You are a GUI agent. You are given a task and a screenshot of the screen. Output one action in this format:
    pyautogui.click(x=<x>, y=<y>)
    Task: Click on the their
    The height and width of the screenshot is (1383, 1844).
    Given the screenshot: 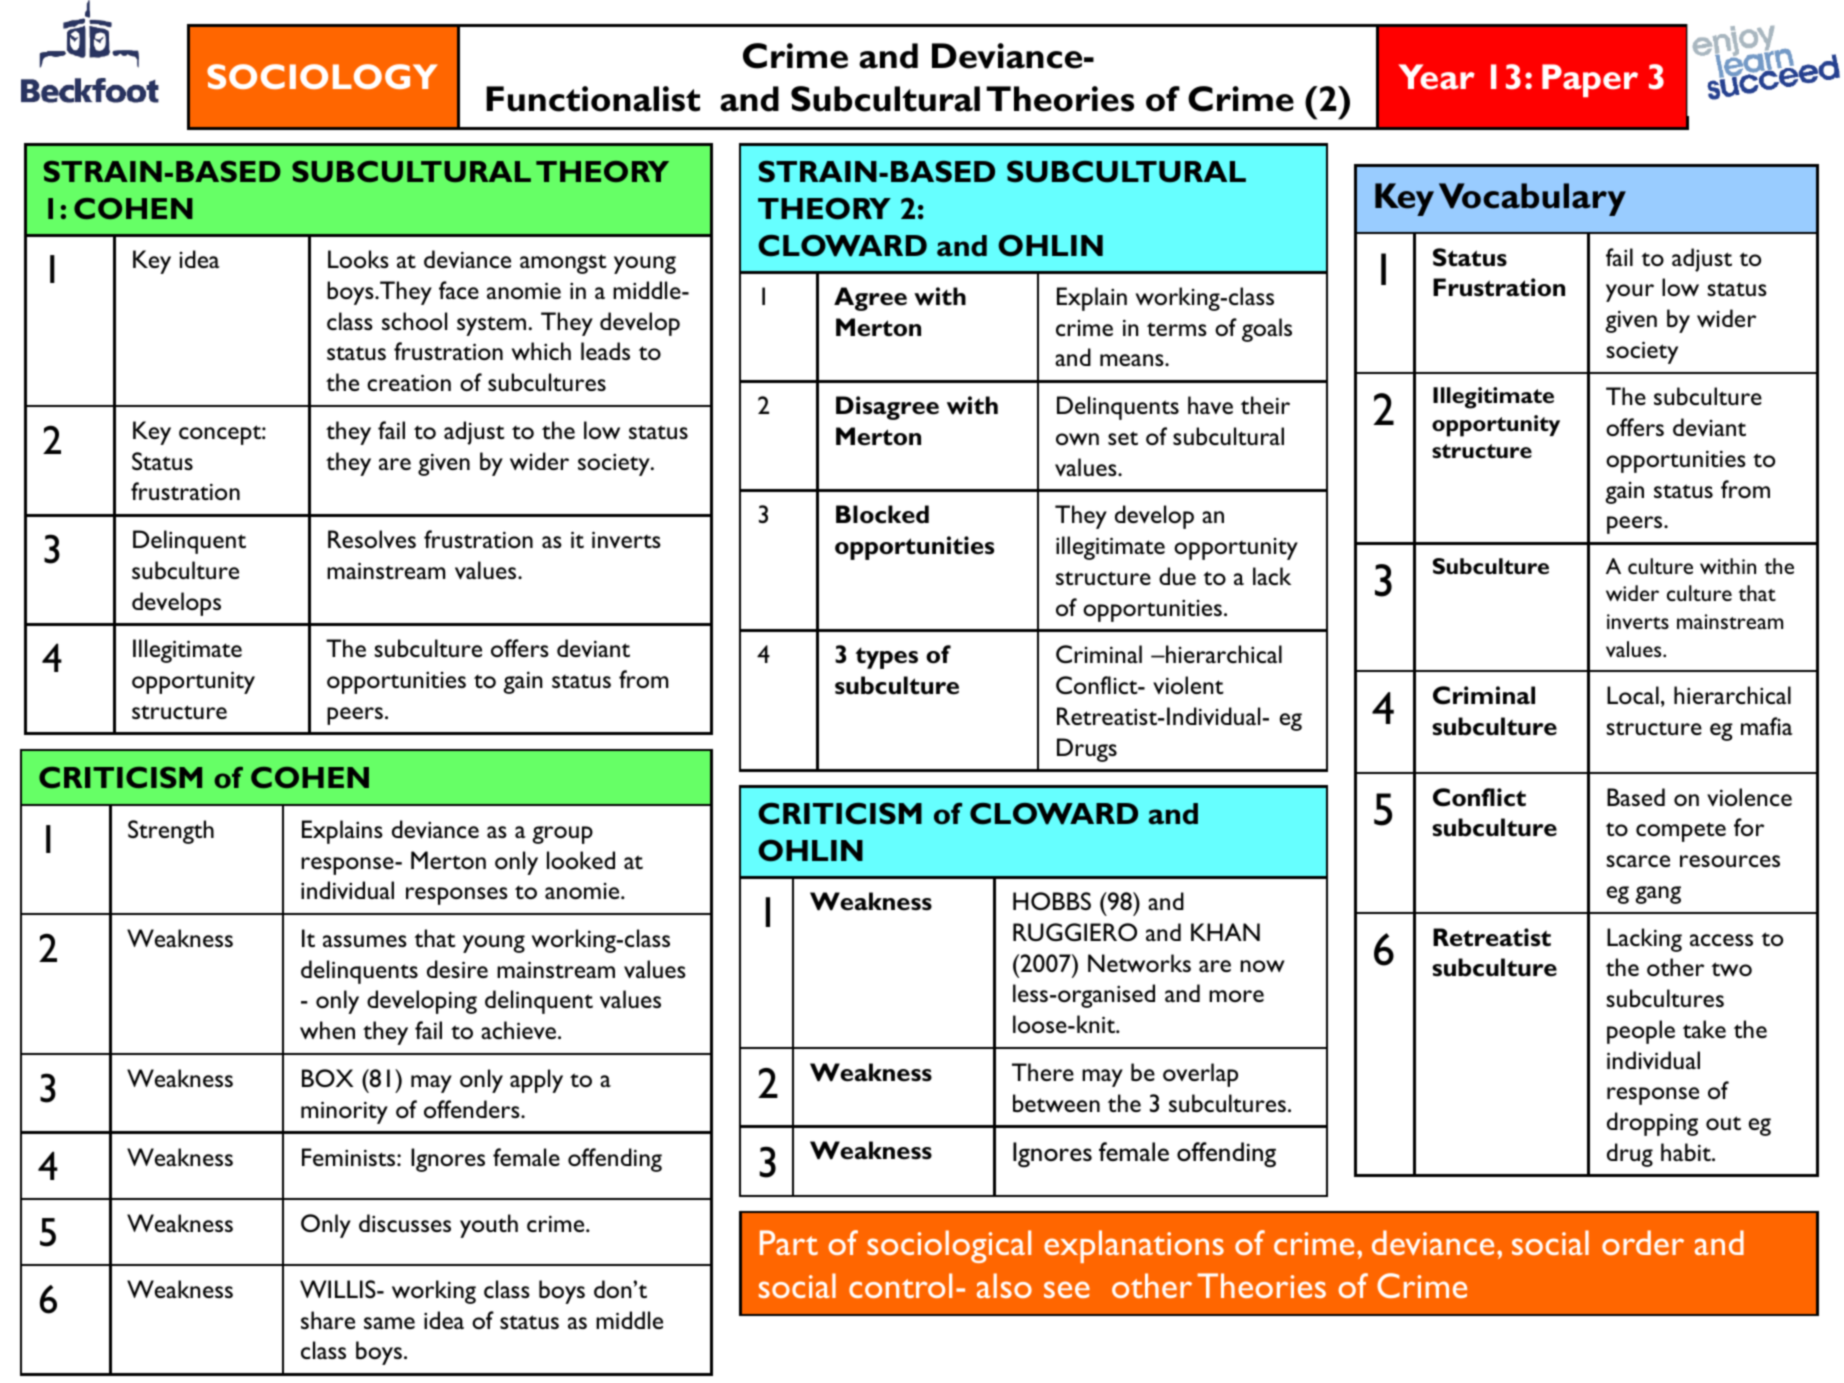 What is the action you would take?
    pyautogui.click(x=1265, y=405)
